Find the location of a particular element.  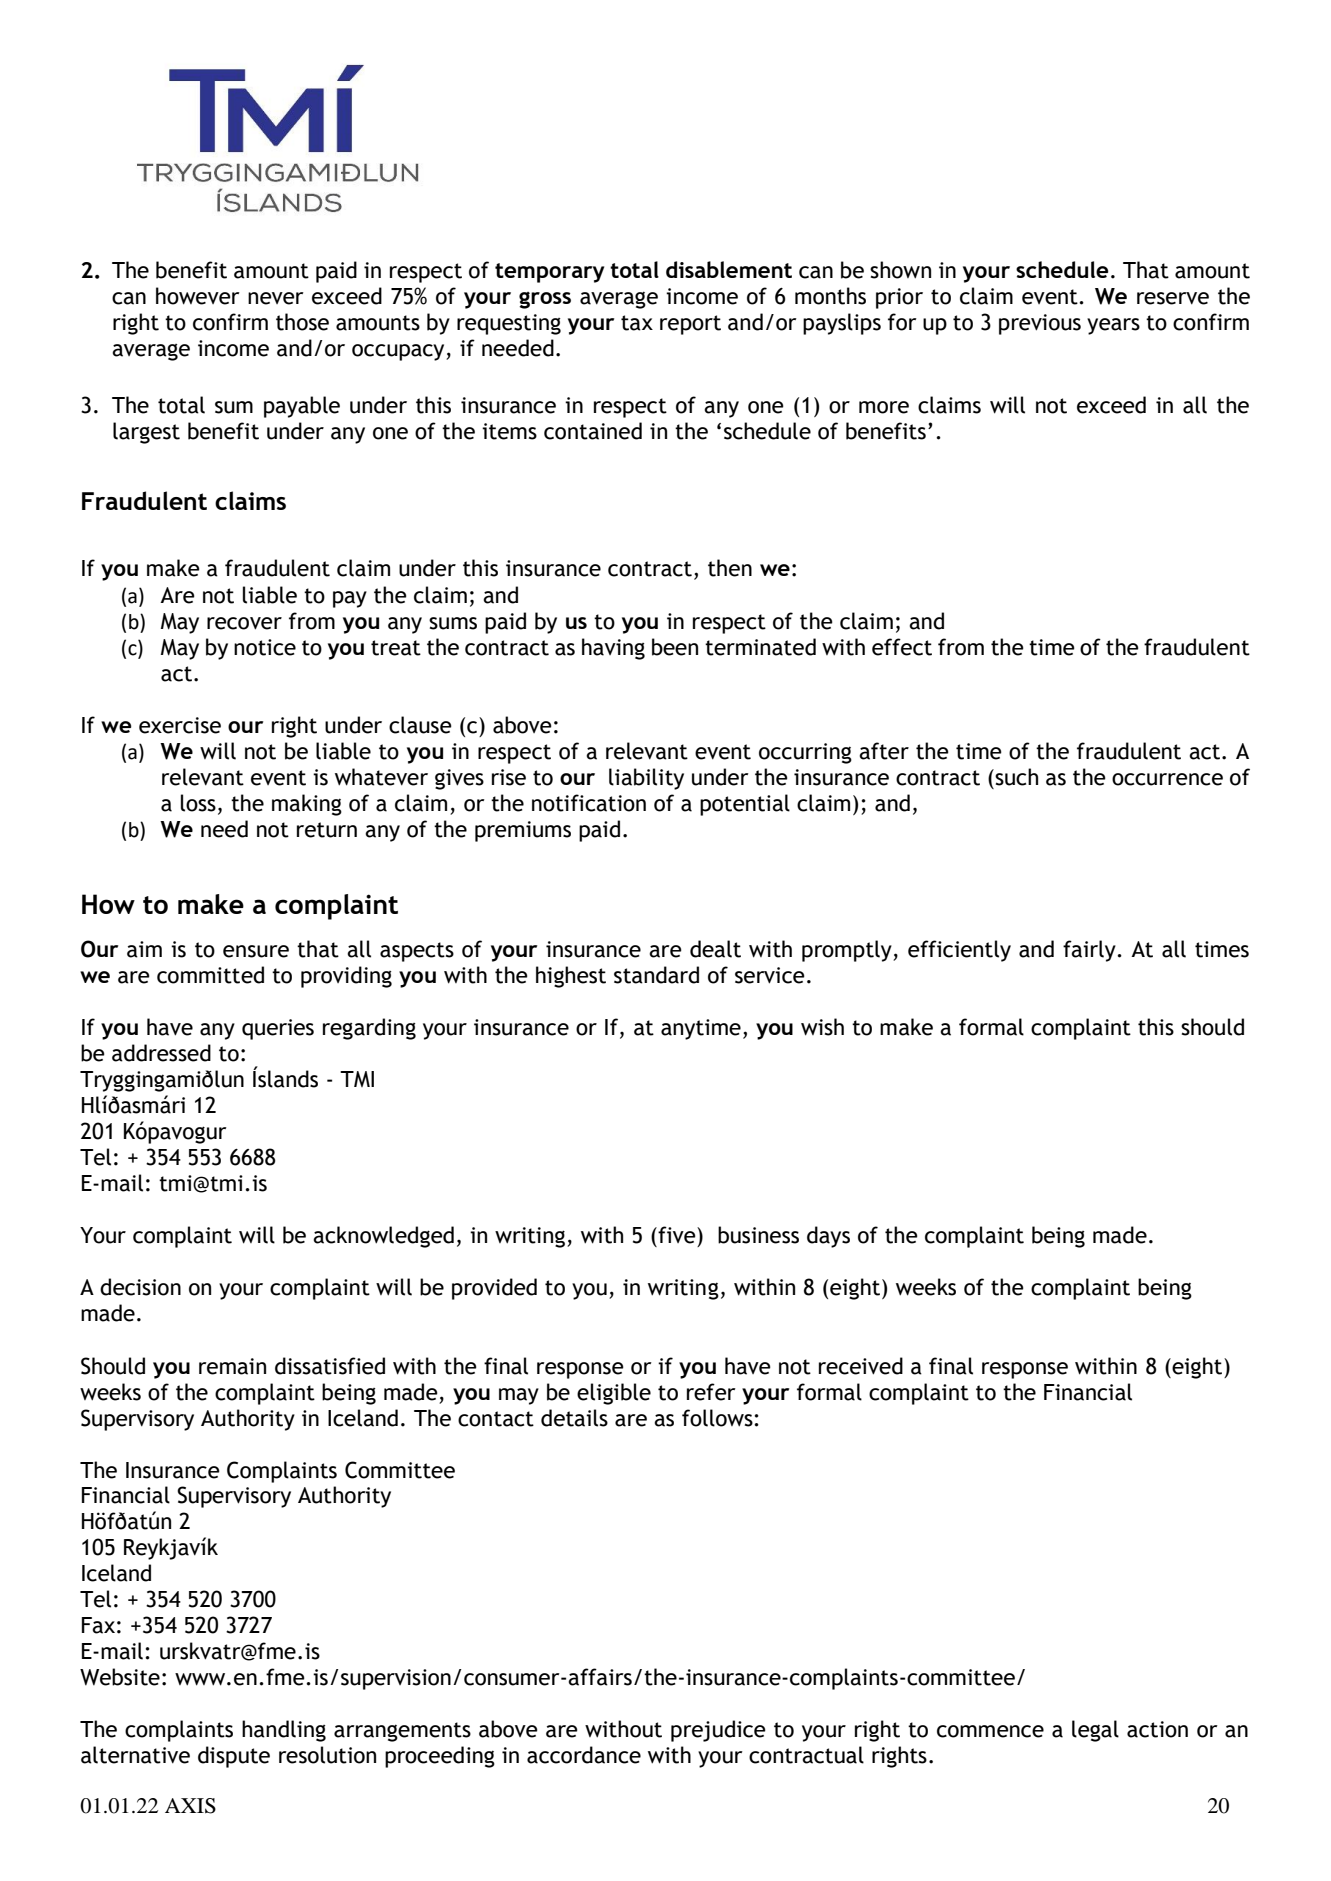

legal is located at coordinates (1095, 1731).
